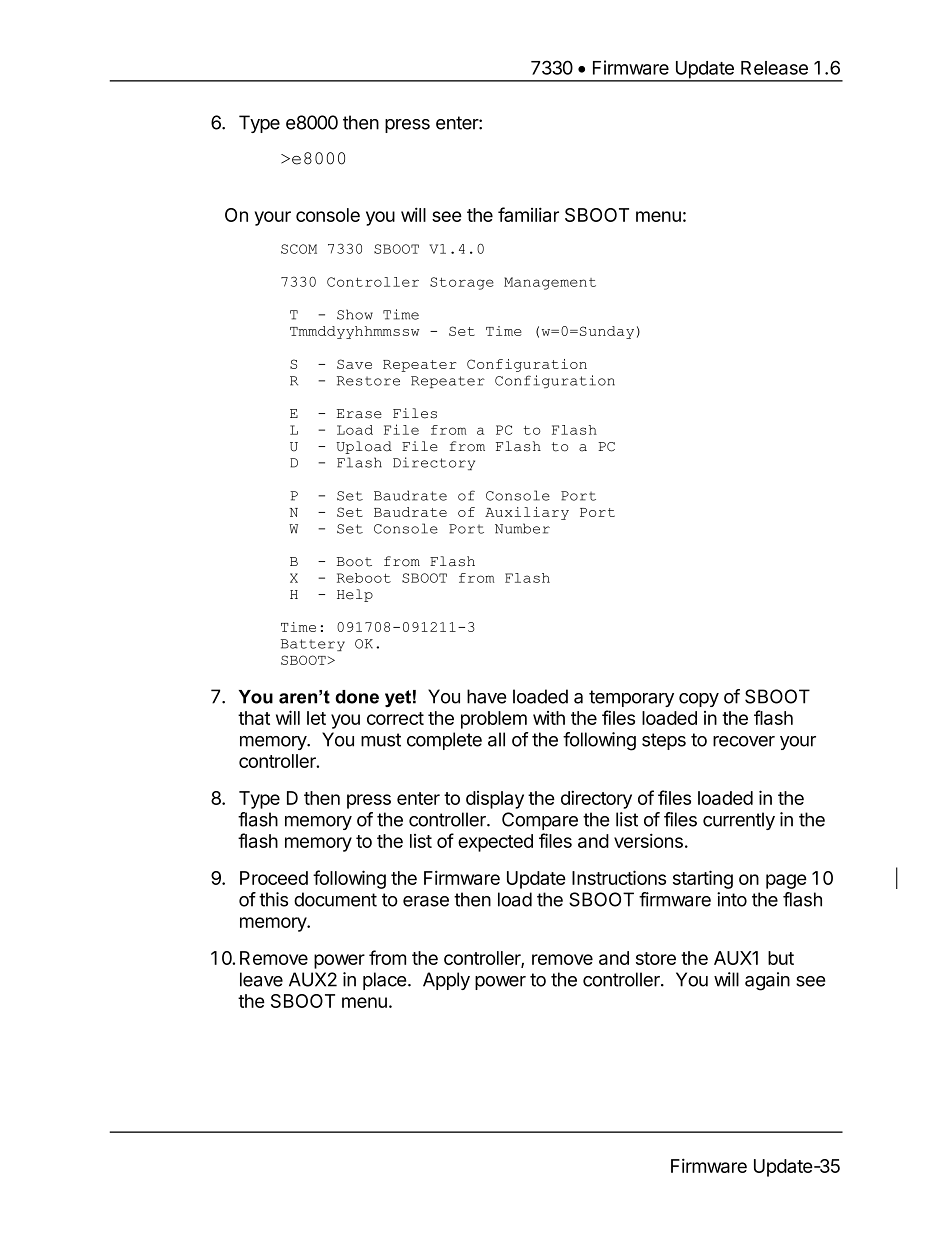 The image size is (952, 1233). What do you see at coordinates (299, 249) in the screenshot?
I see `SCOM` at bounding box center [299, 249].
